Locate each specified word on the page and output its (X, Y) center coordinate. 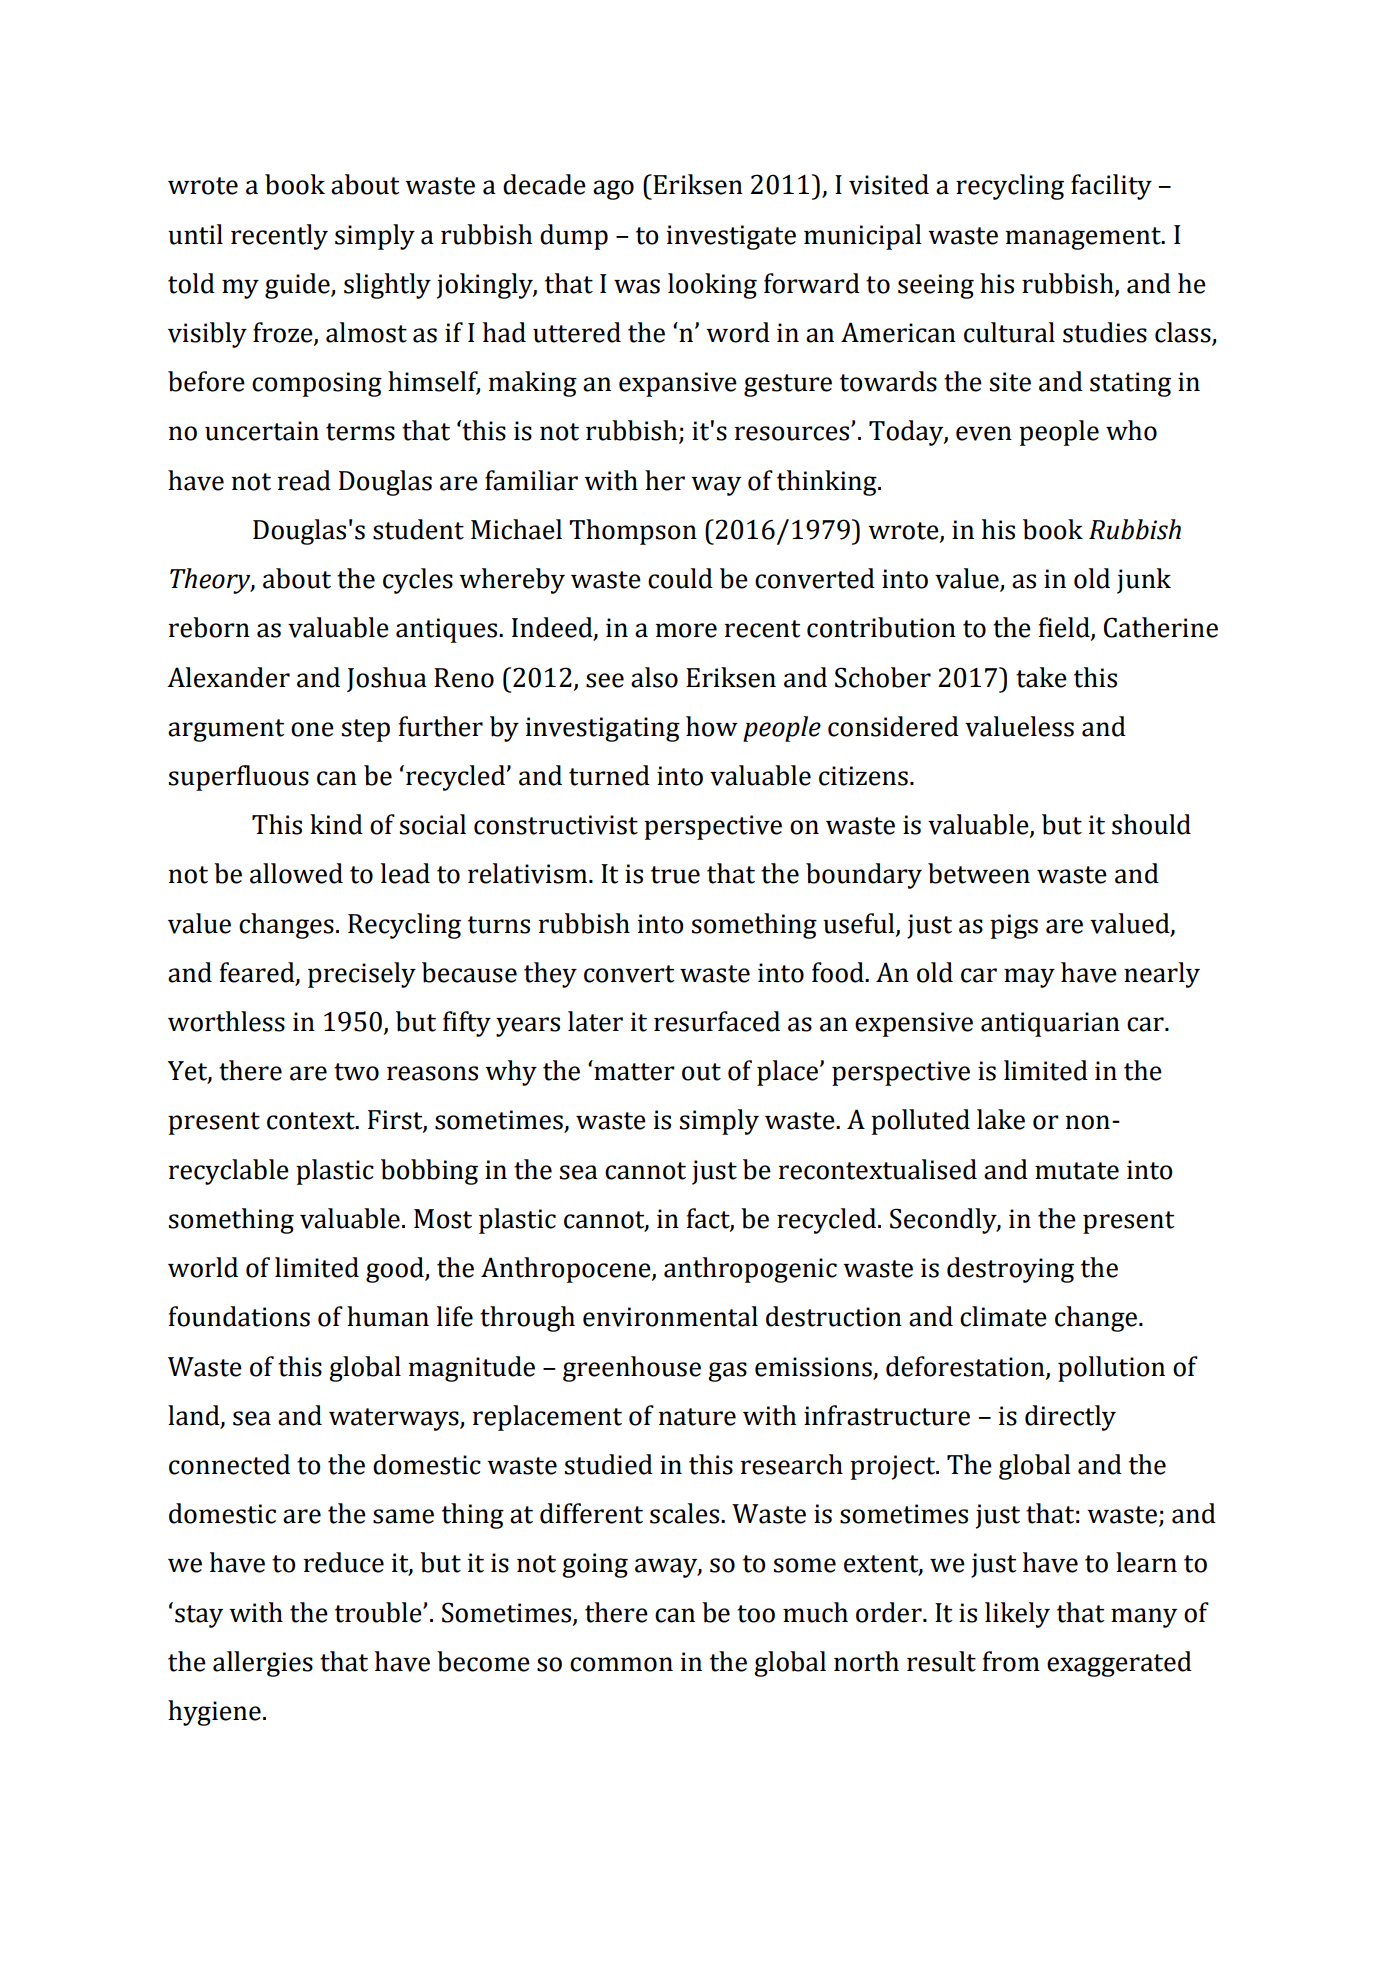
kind (336, 824)
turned (609, 775)
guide (298, 286)
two (356, 1072)
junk (1144, 581)
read (304, 480)
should (1151, 824)
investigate (731, 237)
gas (727, 1372)
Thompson (633, 532)
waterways (395, 1419)
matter (634, 1072)
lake (1001, 1119)
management (1084, 238)
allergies (263, 1664)
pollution (1111, 1369)
